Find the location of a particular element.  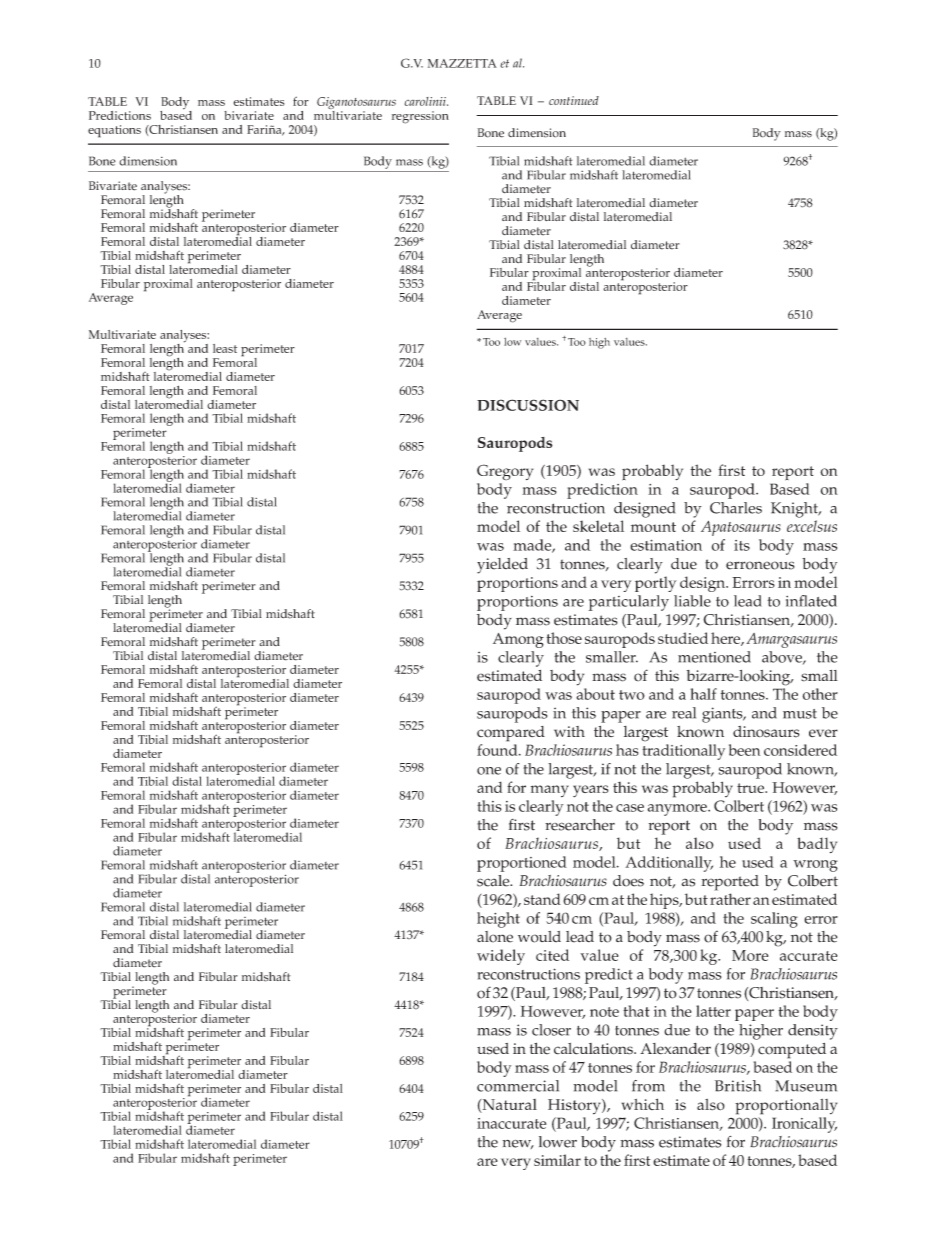

rather is located at coordinates (730, 899).
